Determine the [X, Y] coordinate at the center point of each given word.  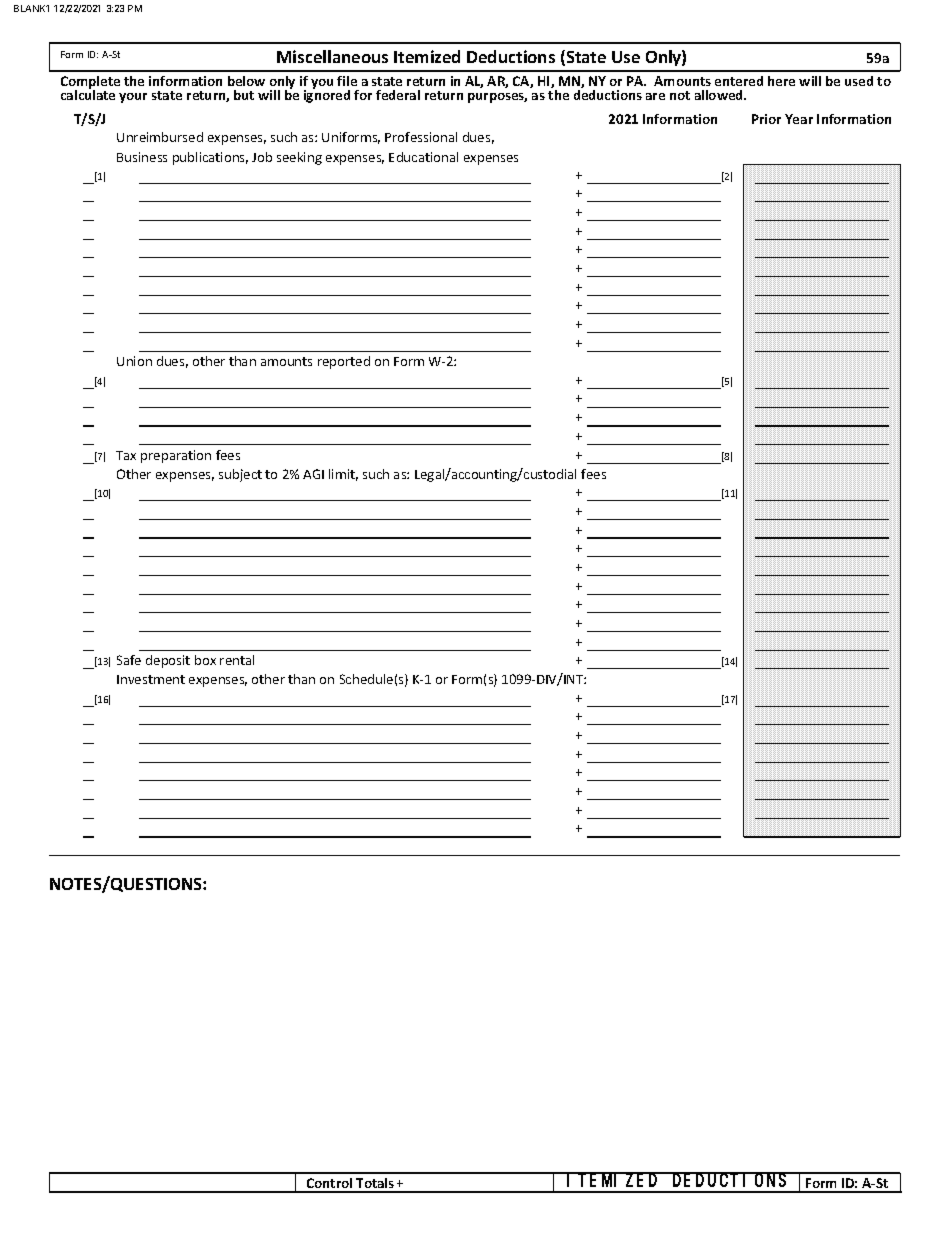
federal [398, 95]
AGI [313, 474]
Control [330, 1185]
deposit [168, 661]
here [781, 81]
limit [343, 475]
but [244, 95]
